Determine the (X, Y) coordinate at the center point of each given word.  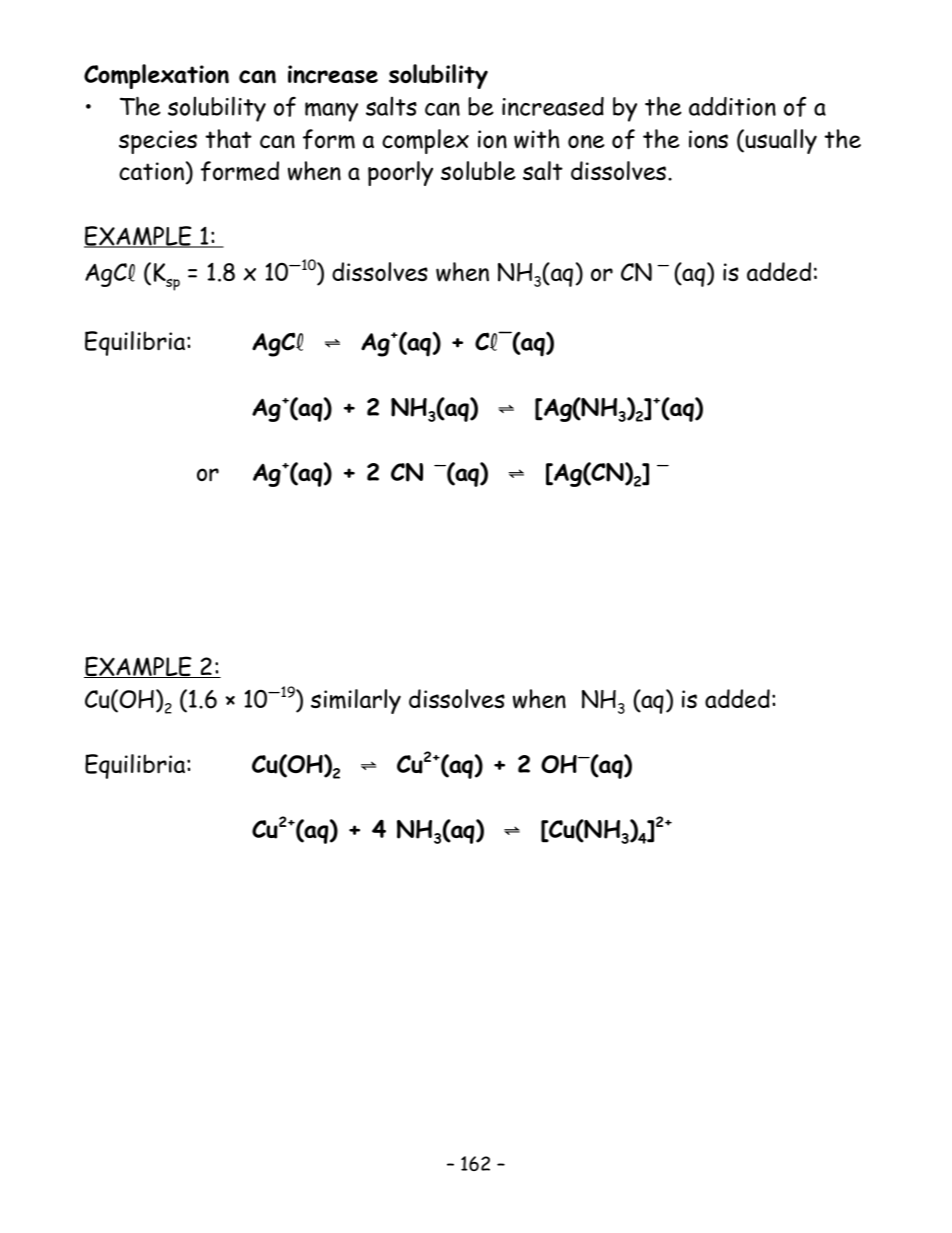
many (331, 112)
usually (781, 141)
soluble (478, 171)
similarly (356, 701)
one (586, 142)
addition (732, 106)
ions (708, 139)
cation (151, 171)
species (158, 142)
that (228, 138)
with (536, 139)
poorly (400, 173)
